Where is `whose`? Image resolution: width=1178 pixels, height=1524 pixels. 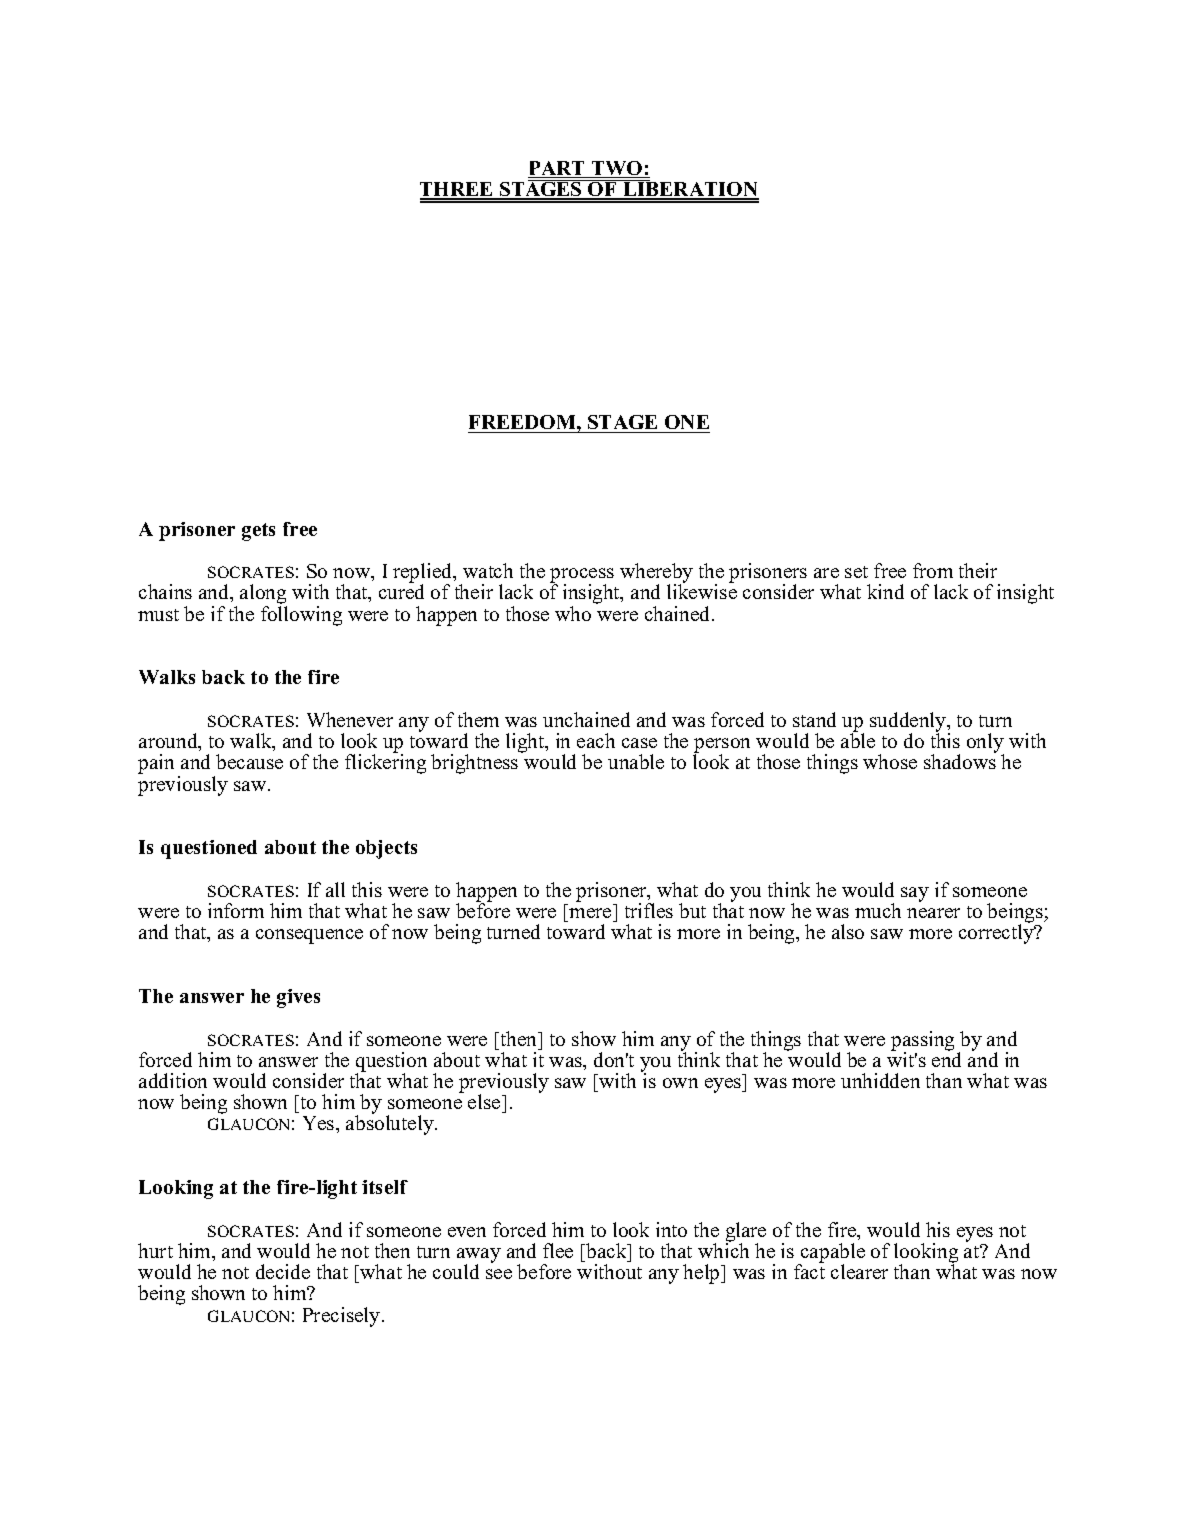
whose is located at coordinates (890, 761).
